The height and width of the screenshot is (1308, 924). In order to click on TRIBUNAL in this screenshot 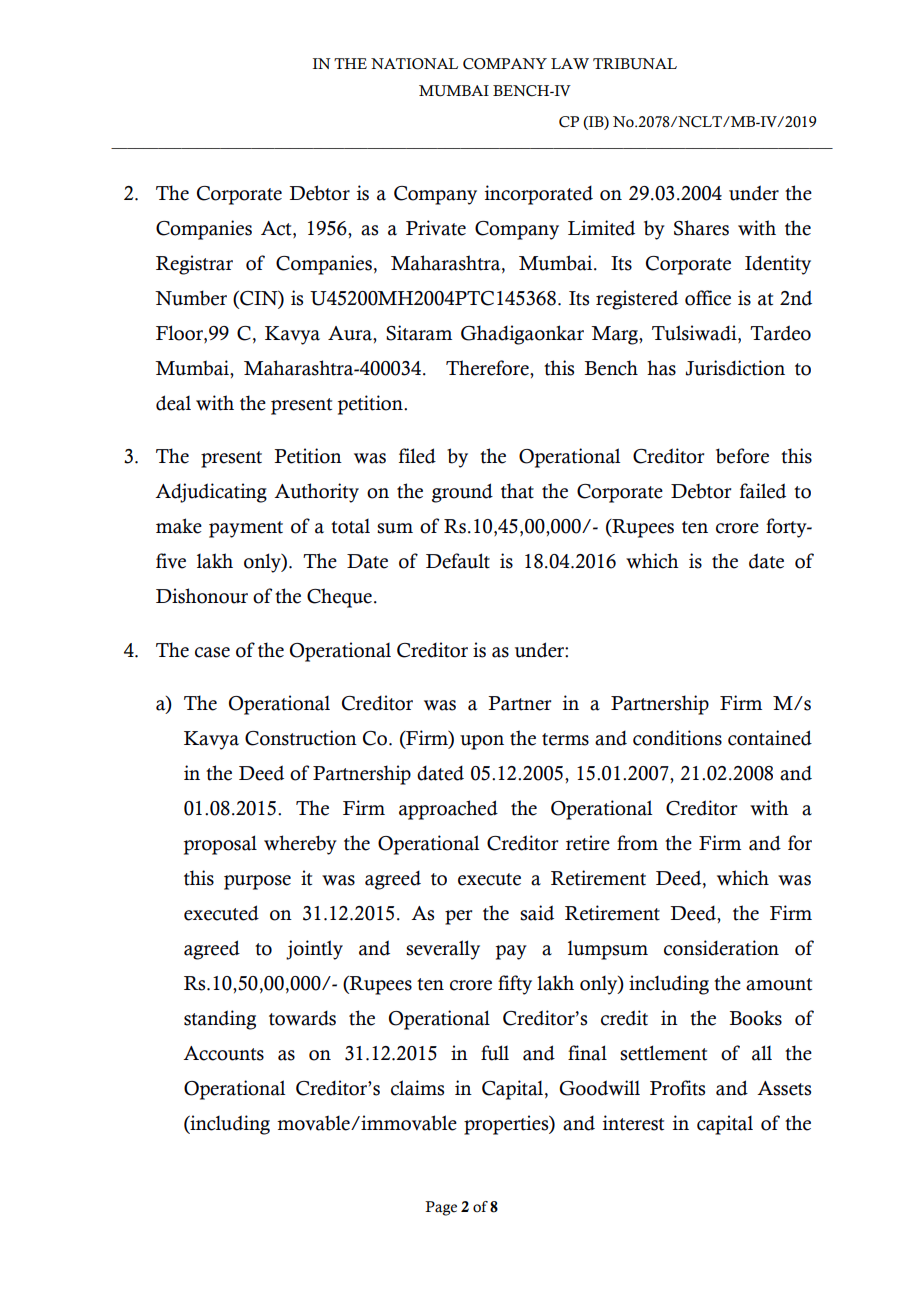, I will do `click(635, 64)`.
